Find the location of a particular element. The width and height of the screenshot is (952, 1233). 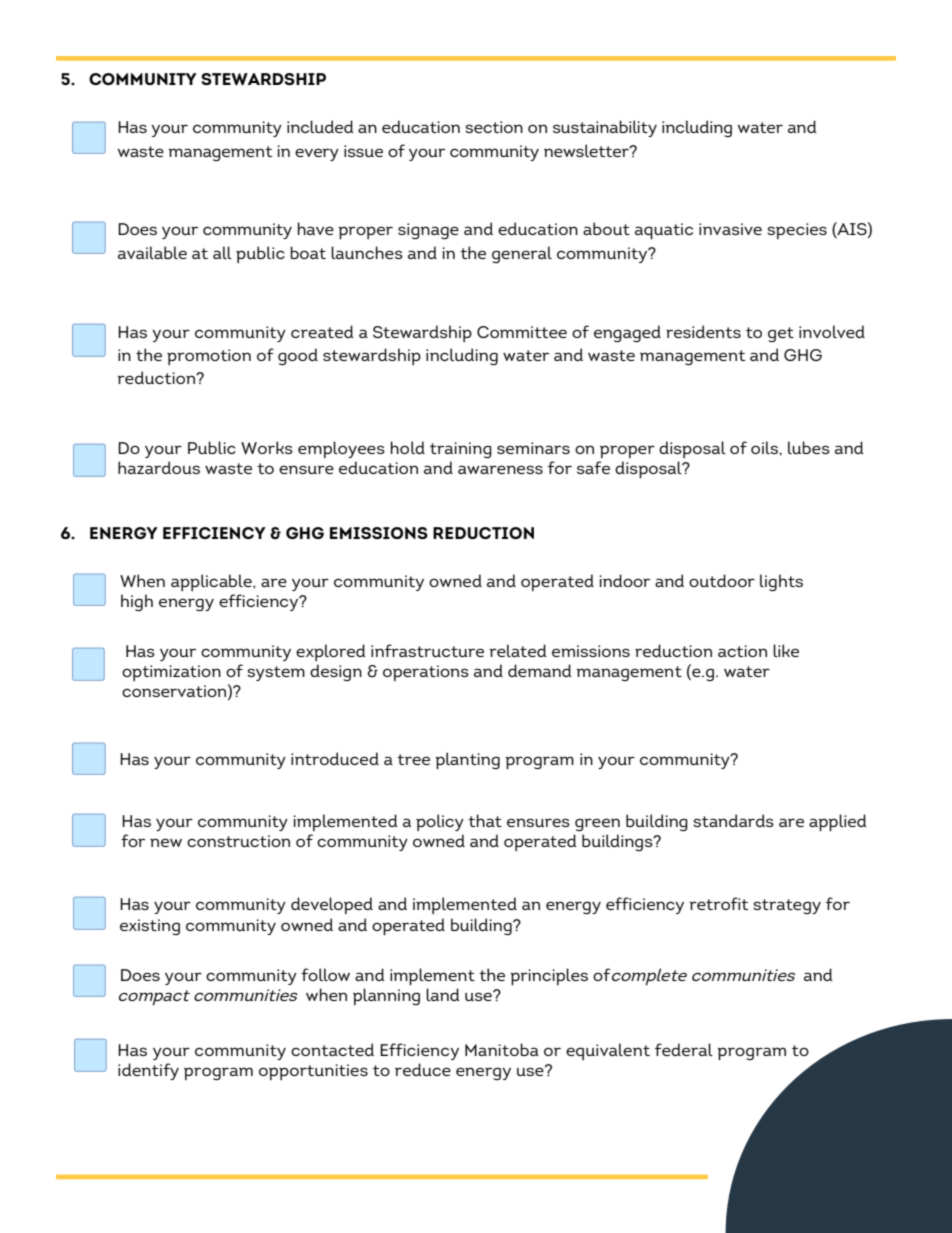

section is located at coordinates (494, 127).
